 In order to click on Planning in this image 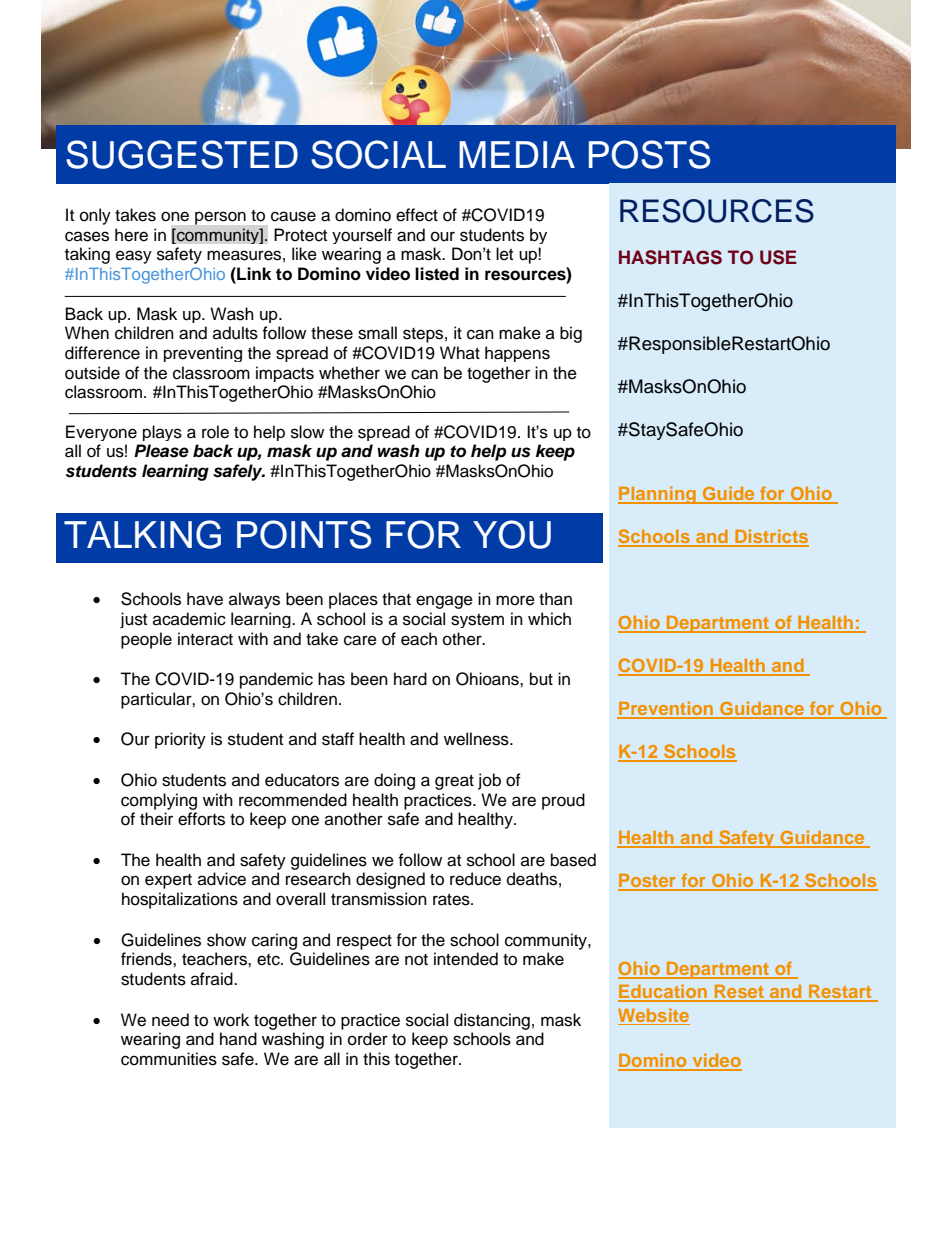, I will do `click(658, 495)`.
